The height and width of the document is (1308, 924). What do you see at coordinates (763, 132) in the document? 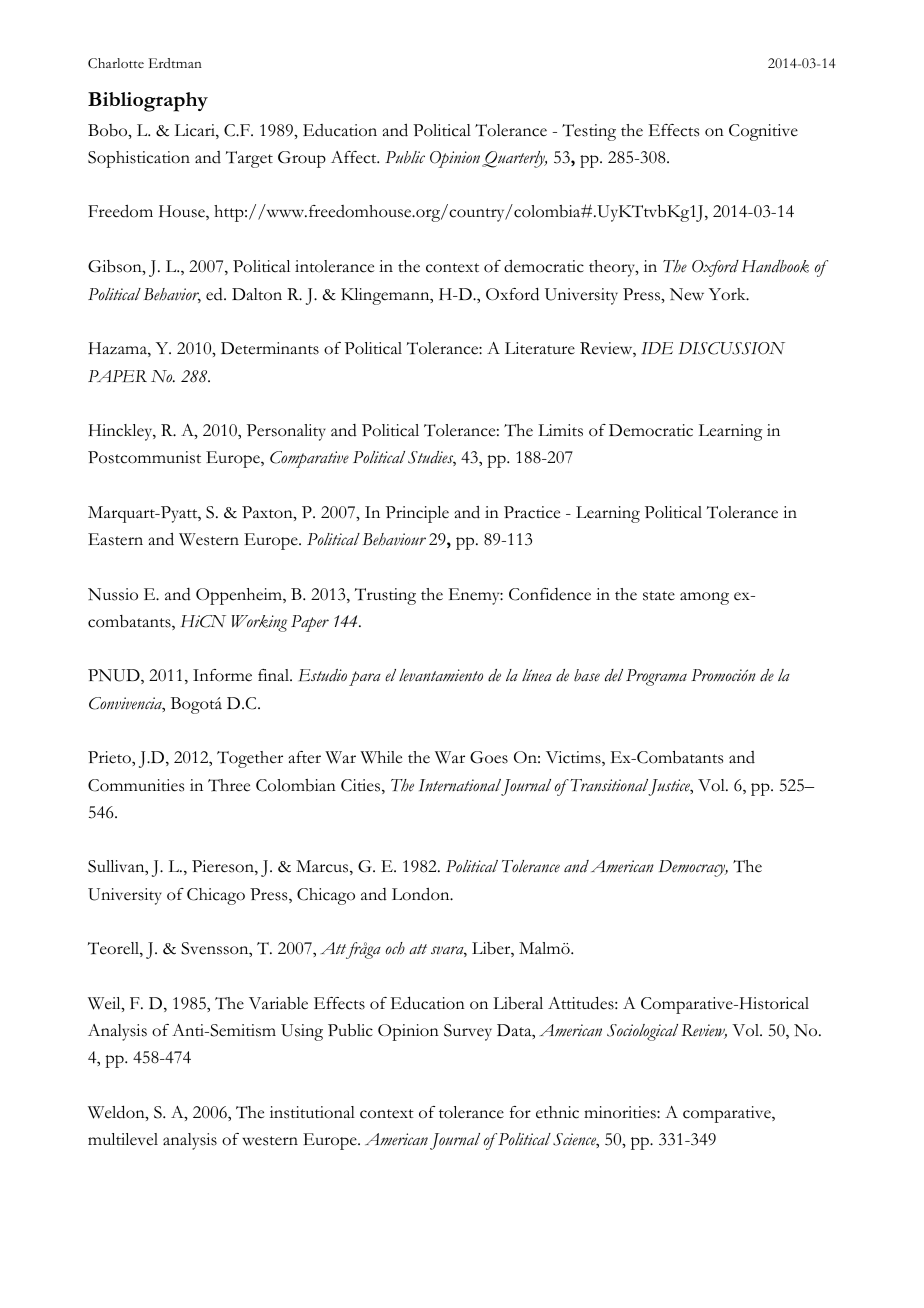
I see `Cognitive` at bounding box center [763, 132].
